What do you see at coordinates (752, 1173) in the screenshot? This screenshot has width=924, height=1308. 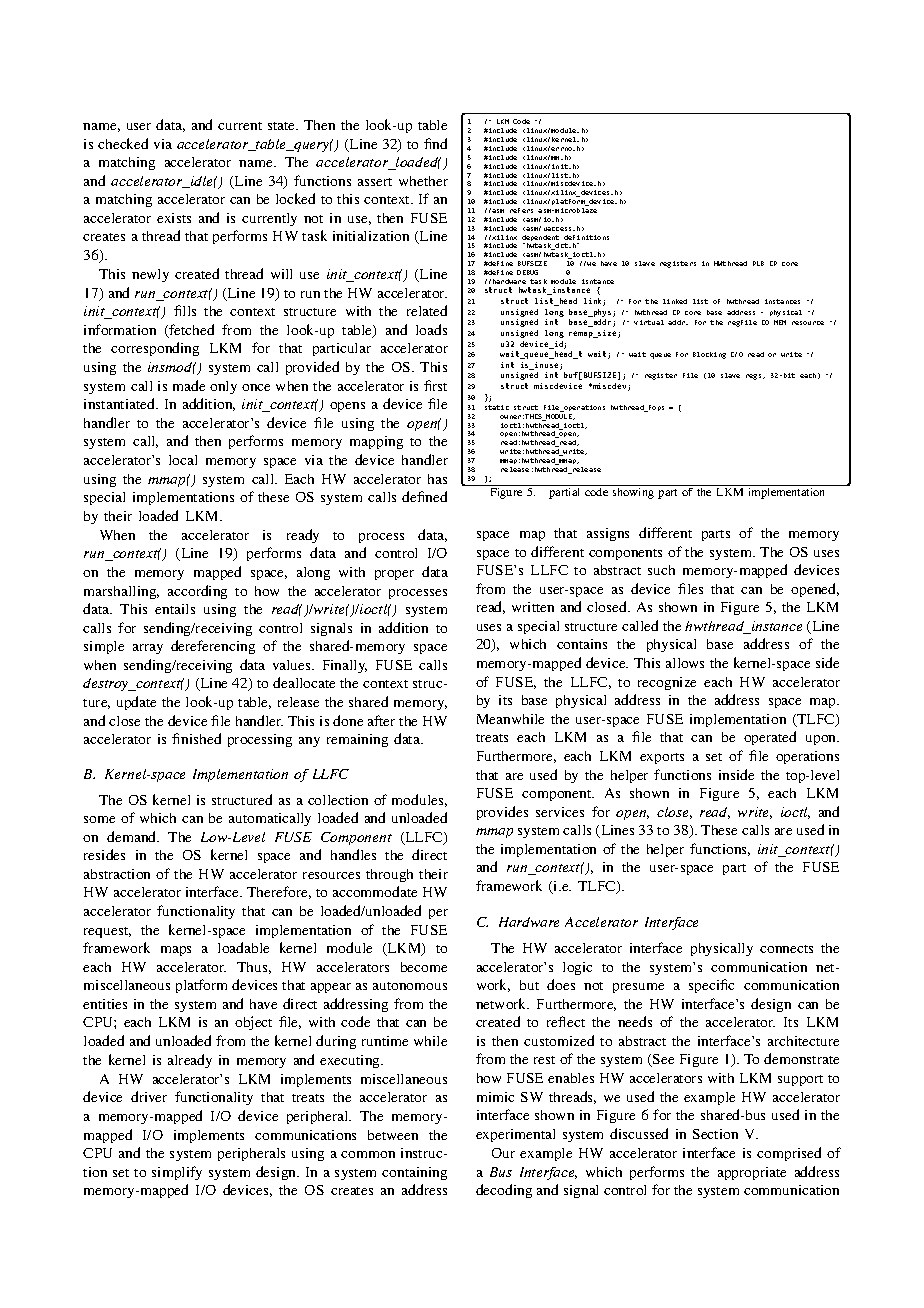 I see `appropriate` at bounding box center [752, 1173].
